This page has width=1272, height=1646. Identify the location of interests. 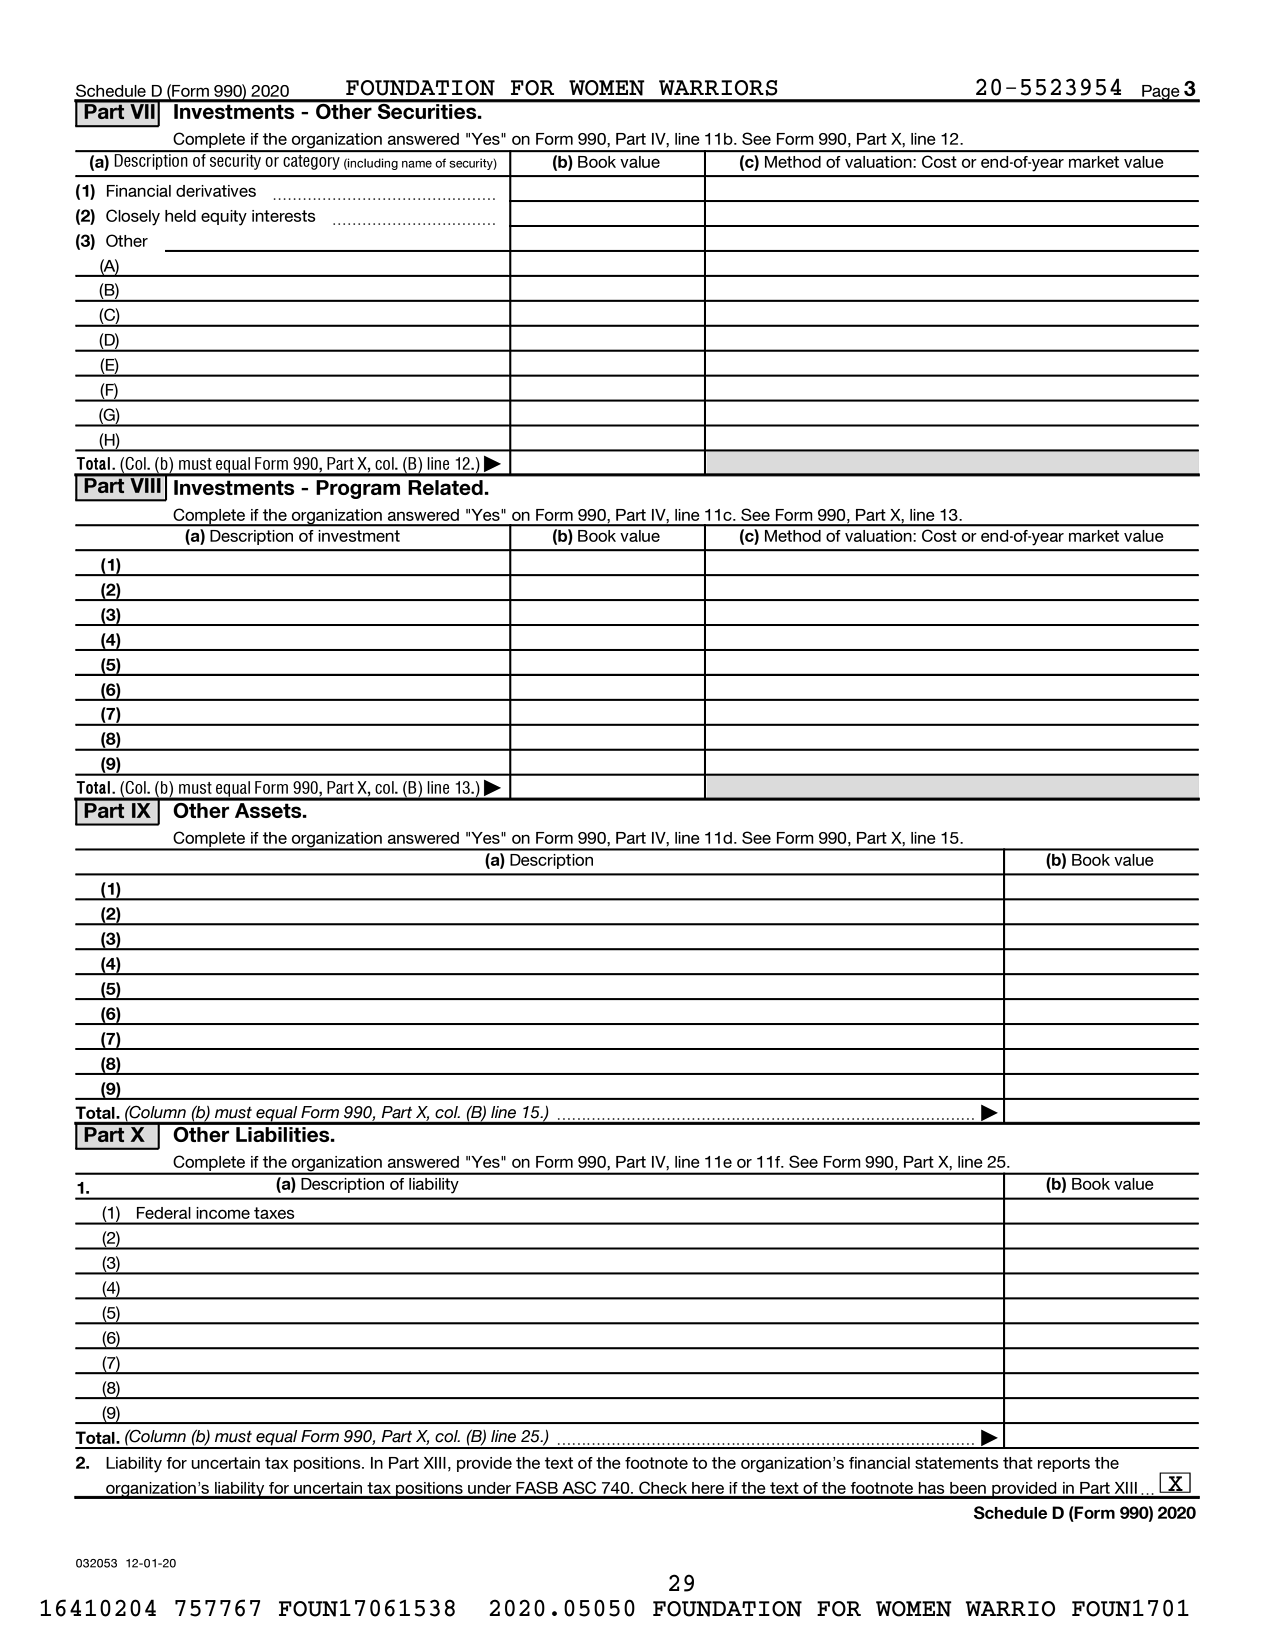
(284, 216).
